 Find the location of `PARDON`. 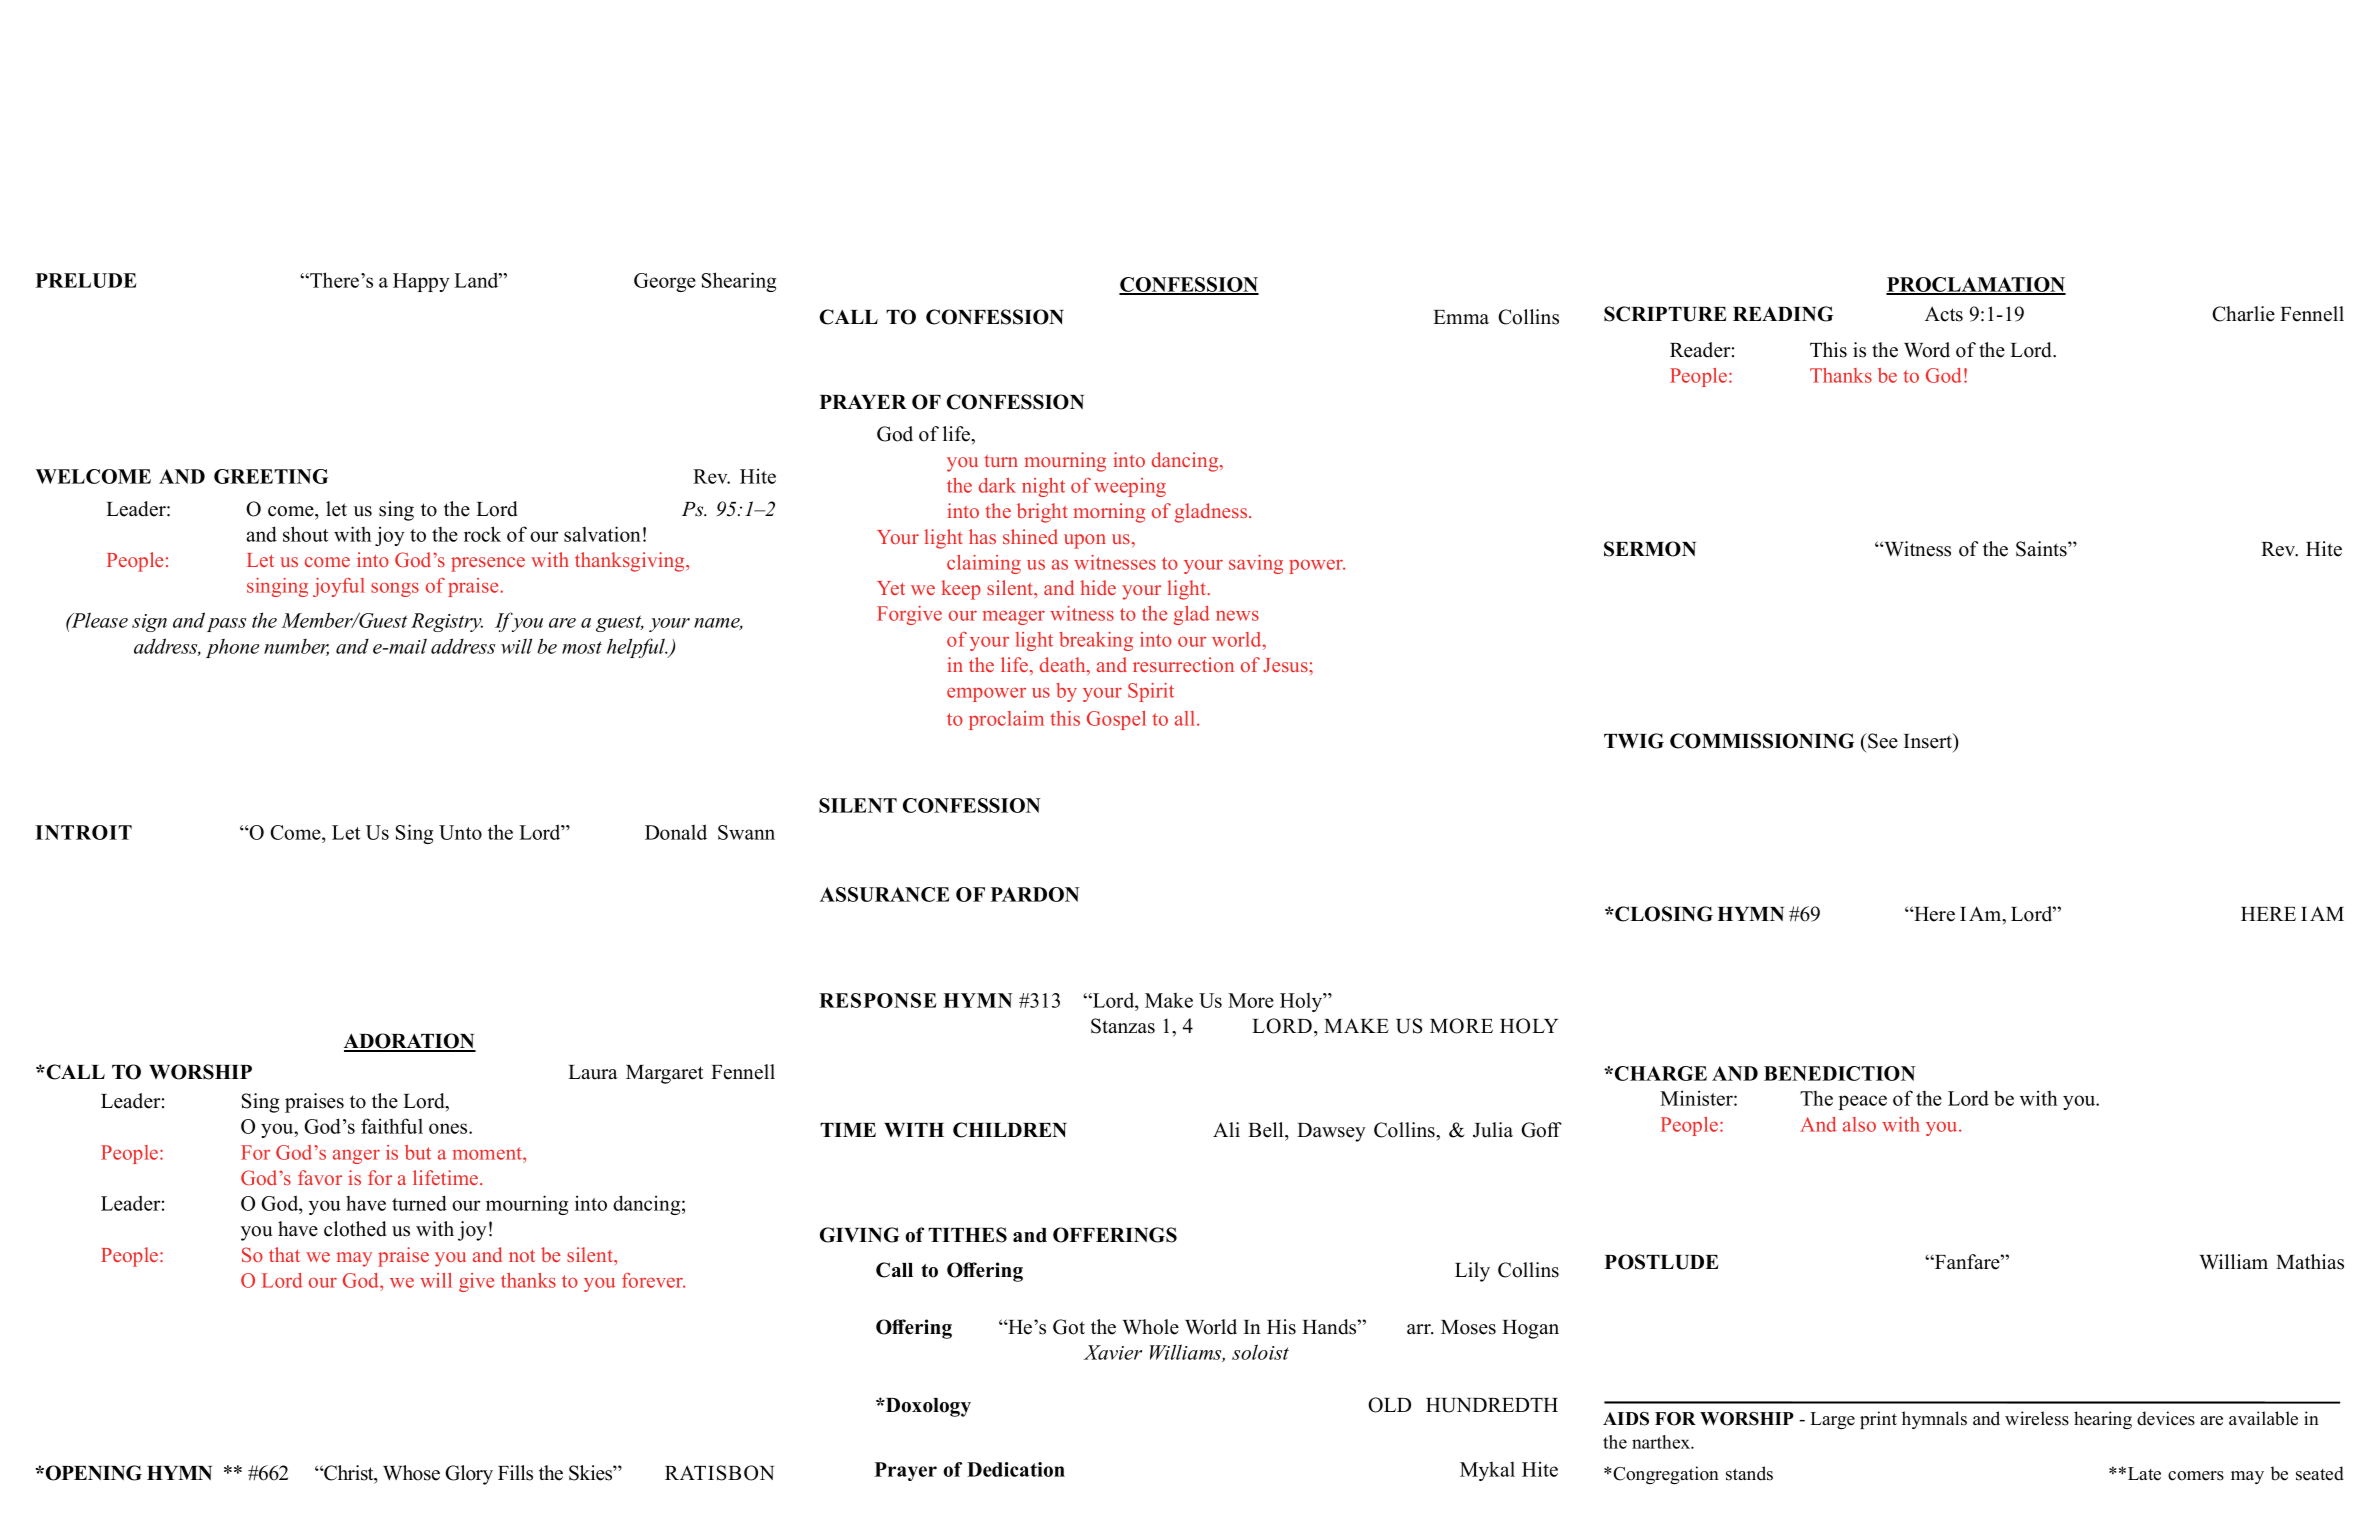

PARDON is located at coordinates (1035, 894).
